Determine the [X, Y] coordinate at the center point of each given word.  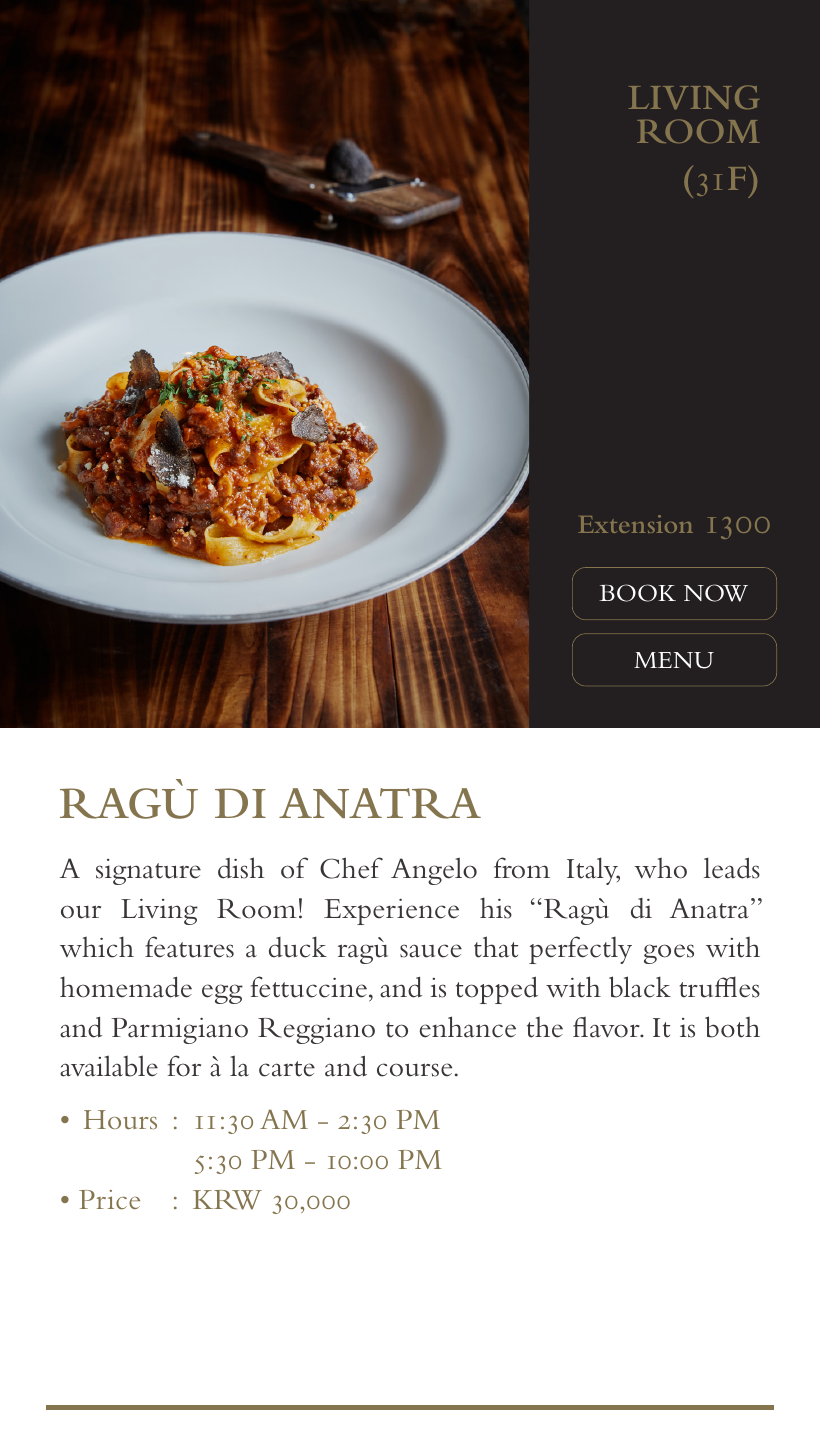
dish [241, 868]
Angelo [434, 871]
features [189, 947]
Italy [593, 871]
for [184, 1066]
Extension [635, 524]
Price [109, 1199]
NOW [716, 593]
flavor [607, 1027]
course [414, 1070]
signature [148, 872]
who [660, 868]
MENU [674, 660]
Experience [391, 912]
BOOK [637, 593]
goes [669, 954]
